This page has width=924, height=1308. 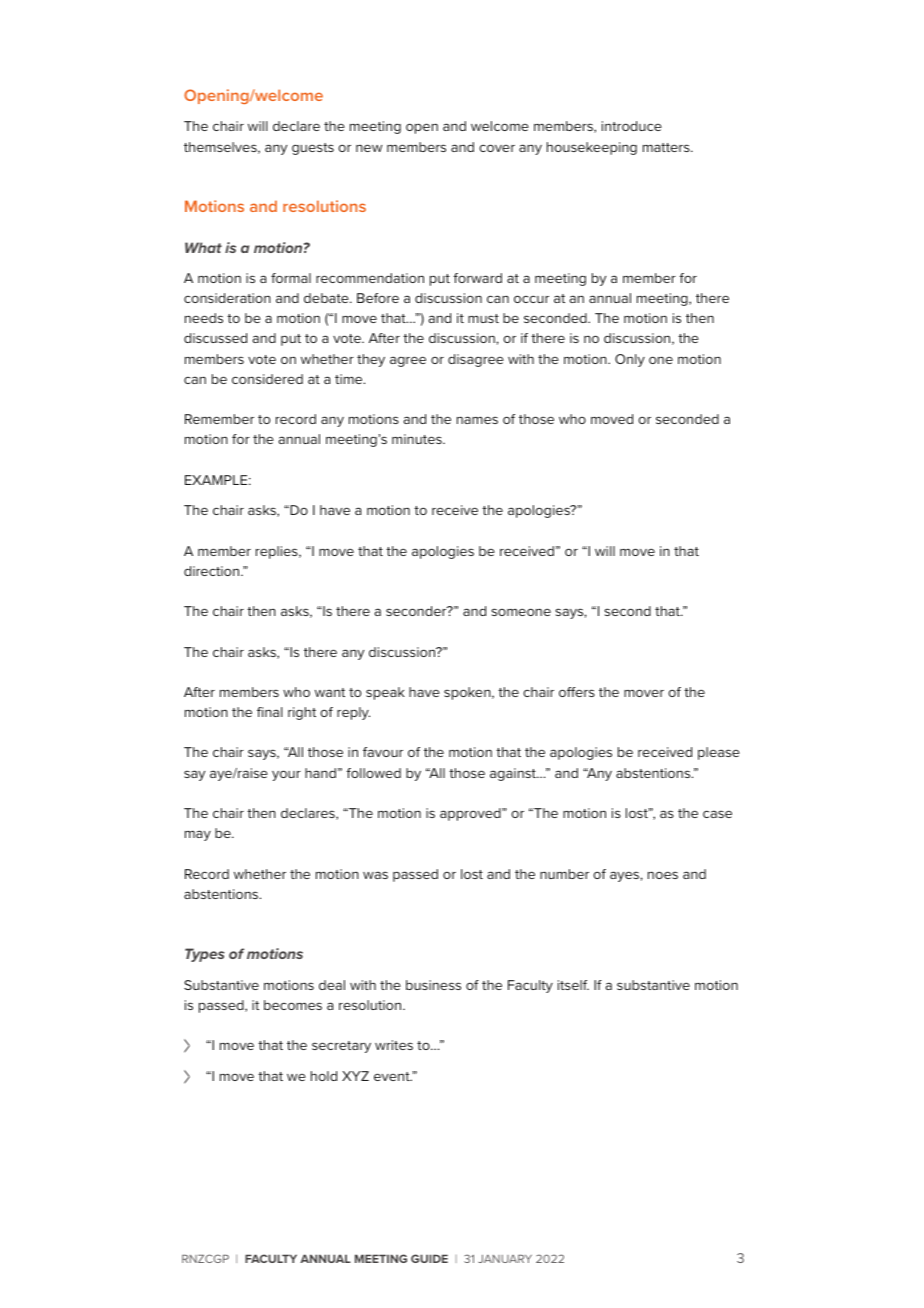 What do you see at coordinates (630, 360) in the page?
I see `Only` at bounding box center [630, 360].
